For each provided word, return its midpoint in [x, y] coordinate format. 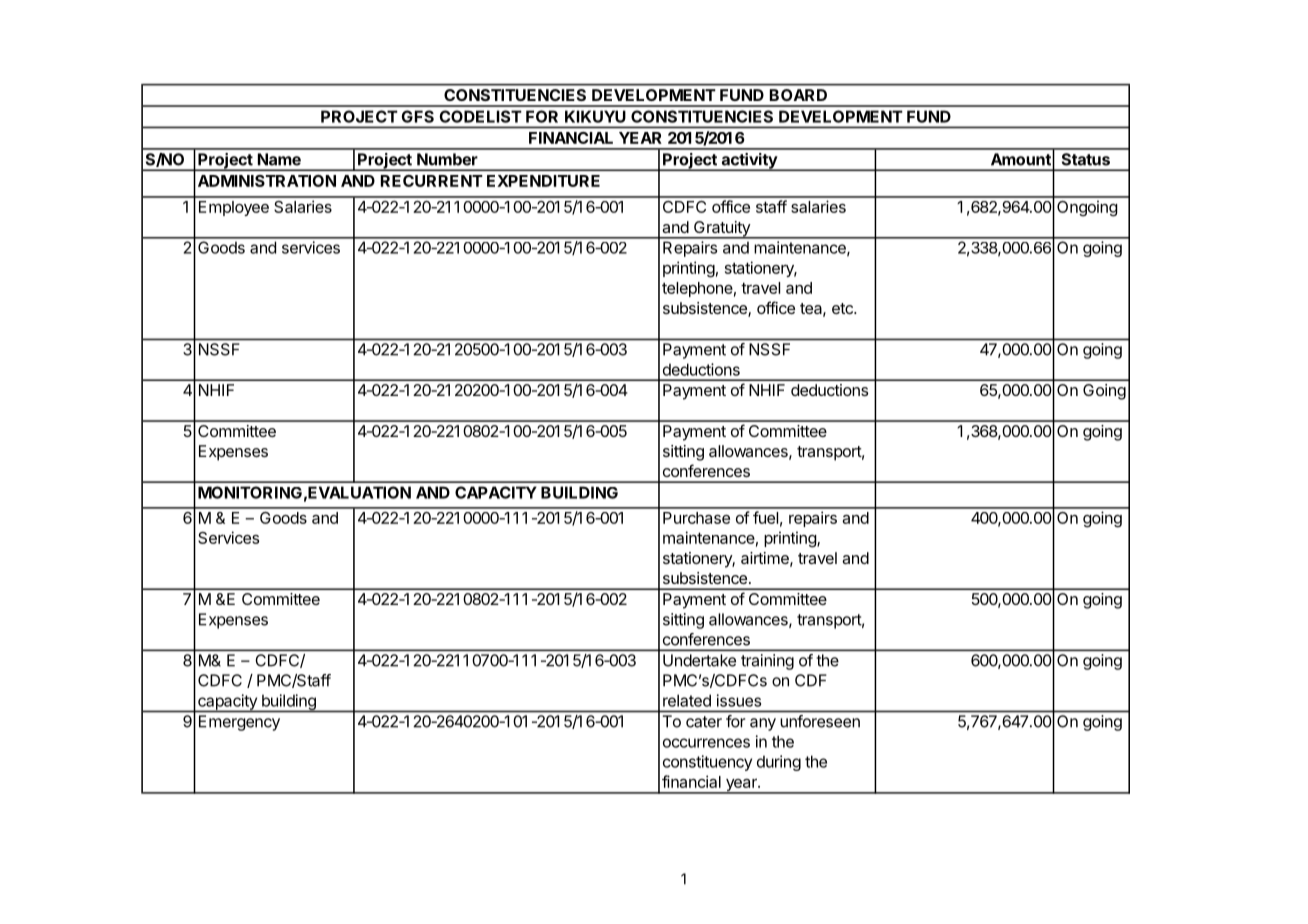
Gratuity [722, 230]
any [763, 724]
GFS [418, 116]
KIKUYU [595, 117]
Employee [234, 208]
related [687, 700]
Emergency [239, 723]
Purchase [696, 518]
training [767, 662]
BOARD [798, 95]
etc [843, 308]
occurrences [706, 743]
